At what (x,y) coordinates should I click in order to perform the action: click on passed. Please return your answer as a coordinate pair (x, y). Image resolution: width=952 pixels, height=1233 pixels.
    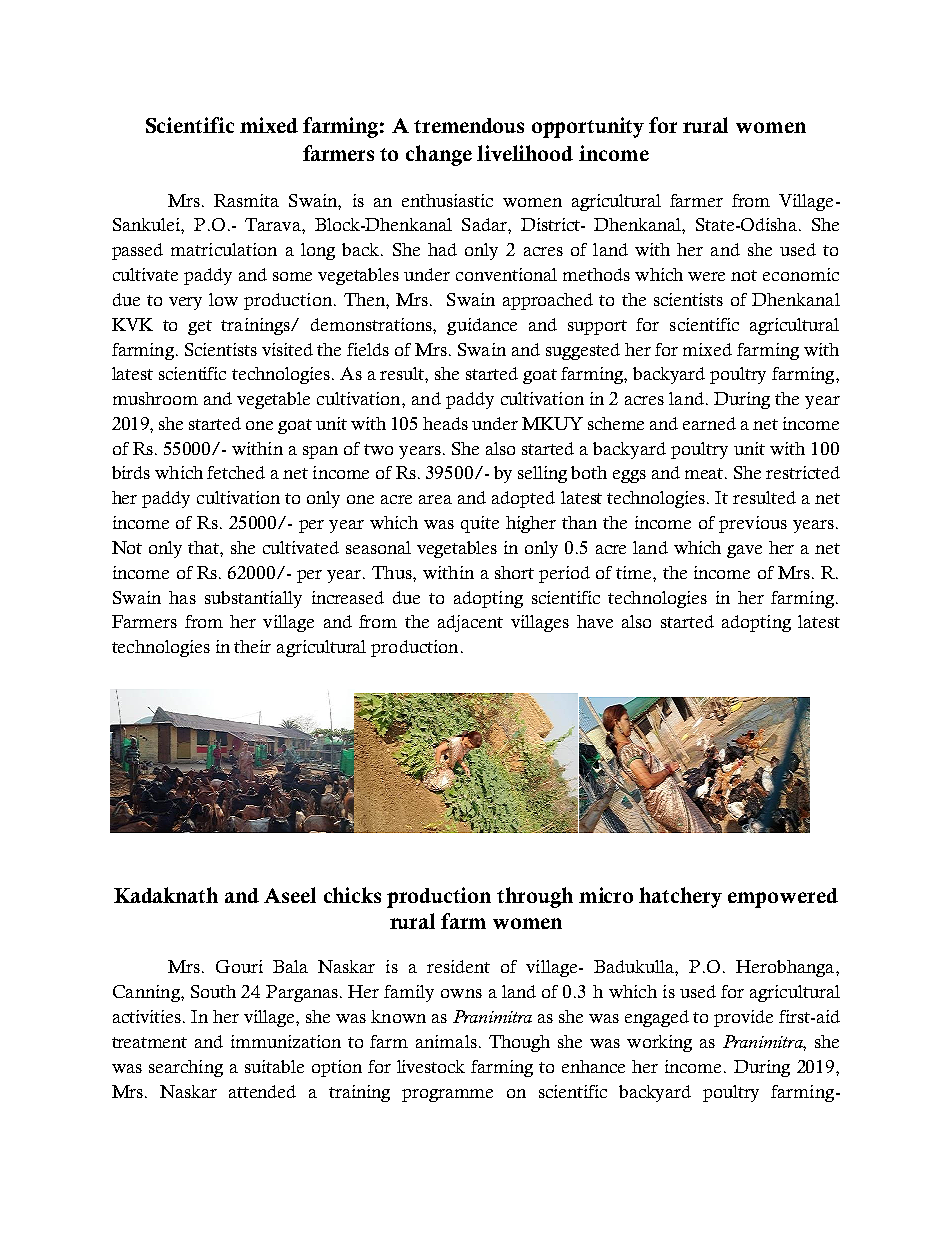
    Looking at the image, I should click on (137, 251).
